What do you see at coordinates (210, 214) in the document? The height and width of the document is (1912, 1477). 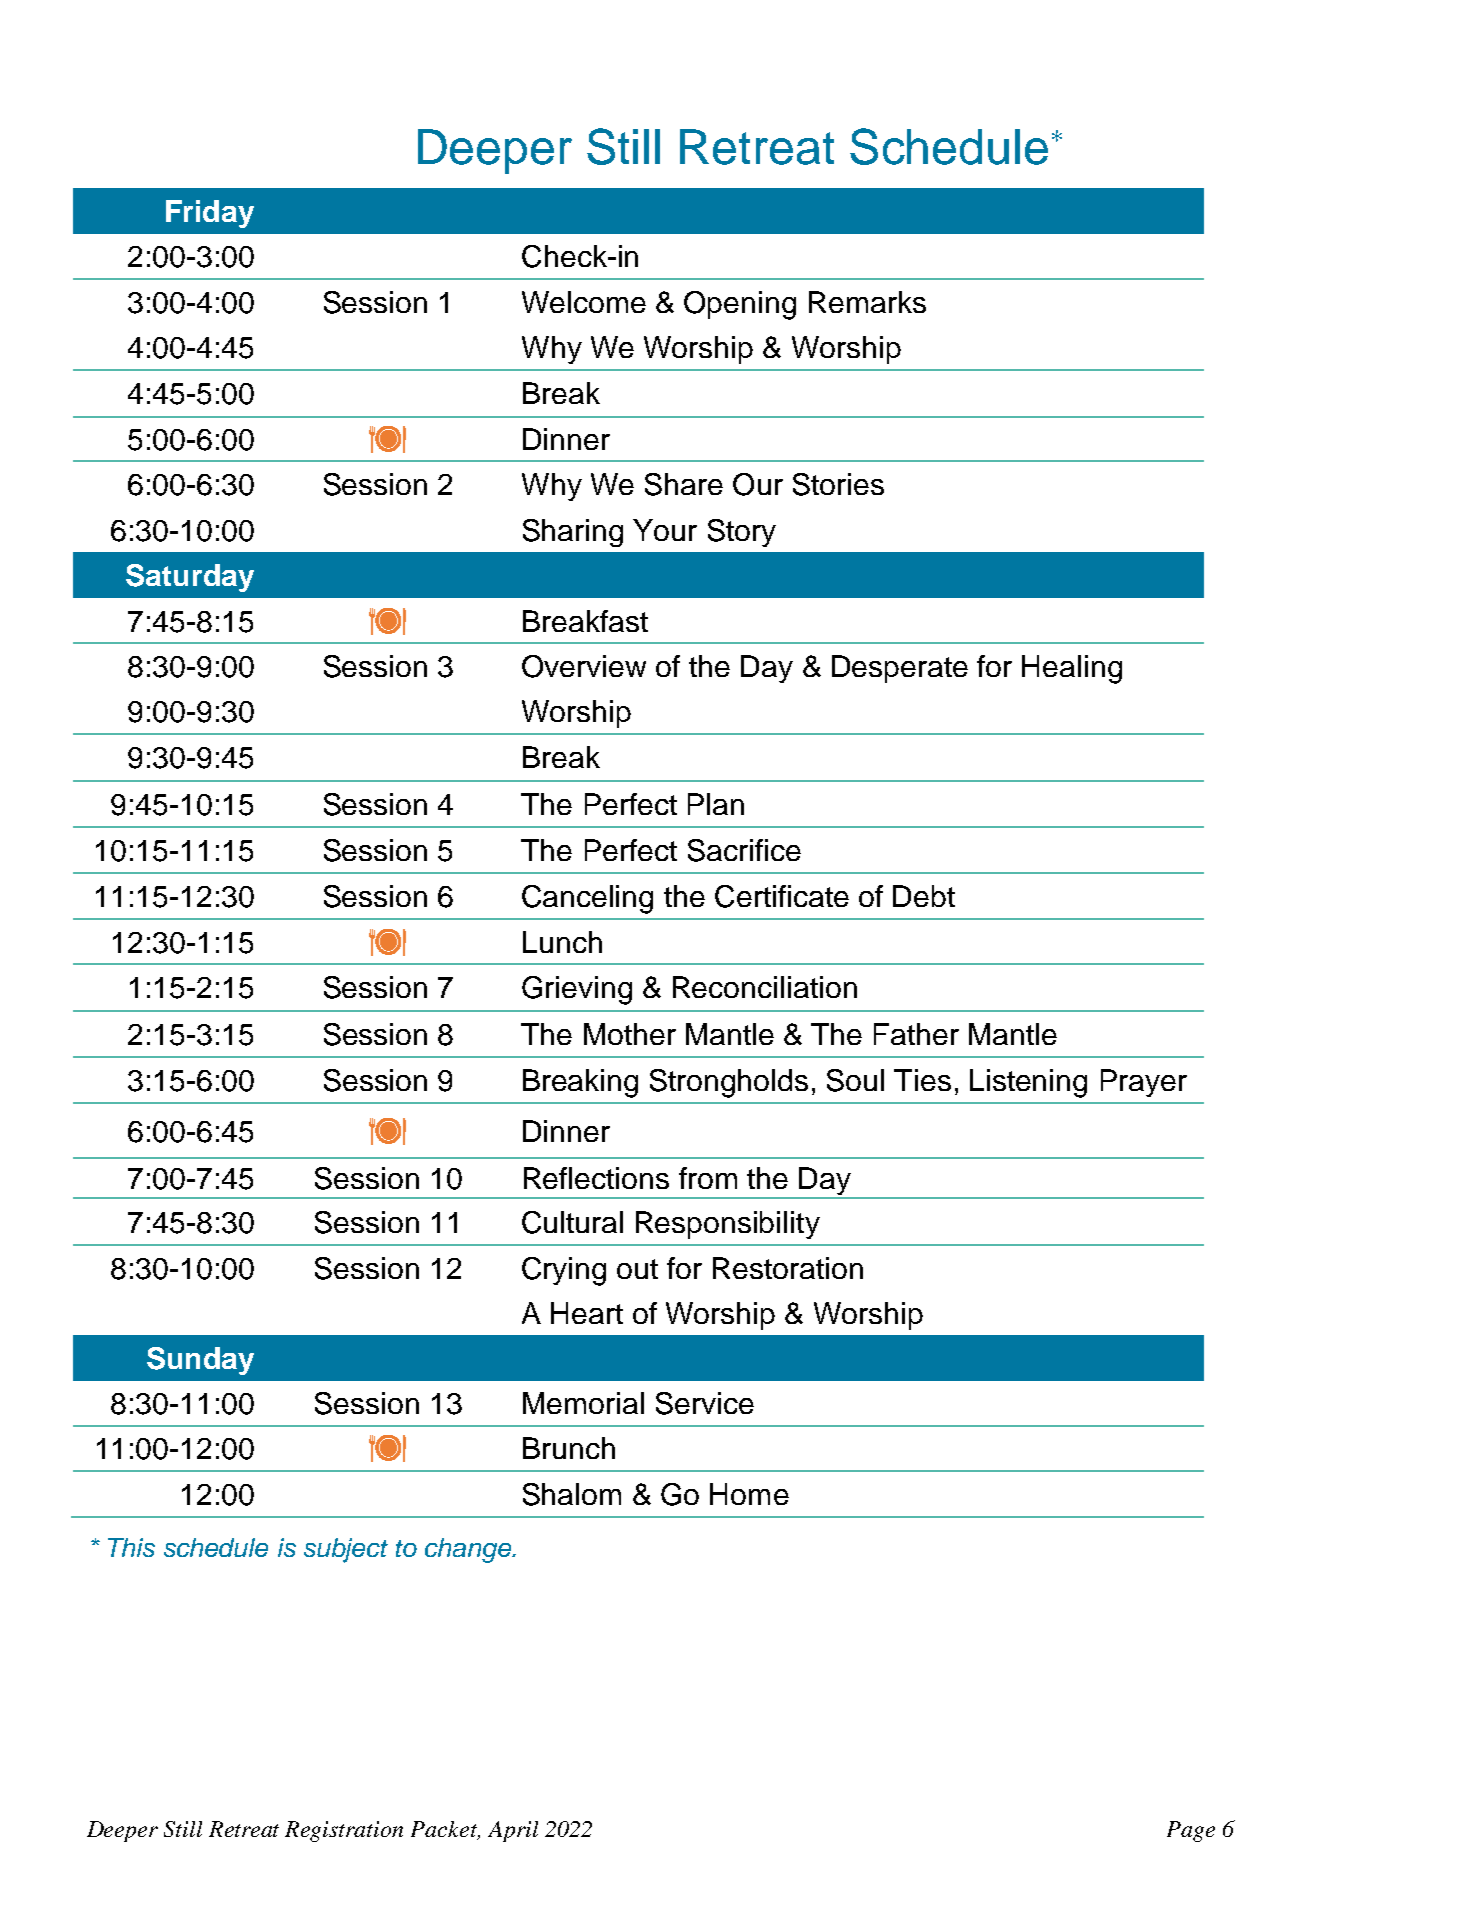 I see `Friday` at bounding box center [210, 214].
